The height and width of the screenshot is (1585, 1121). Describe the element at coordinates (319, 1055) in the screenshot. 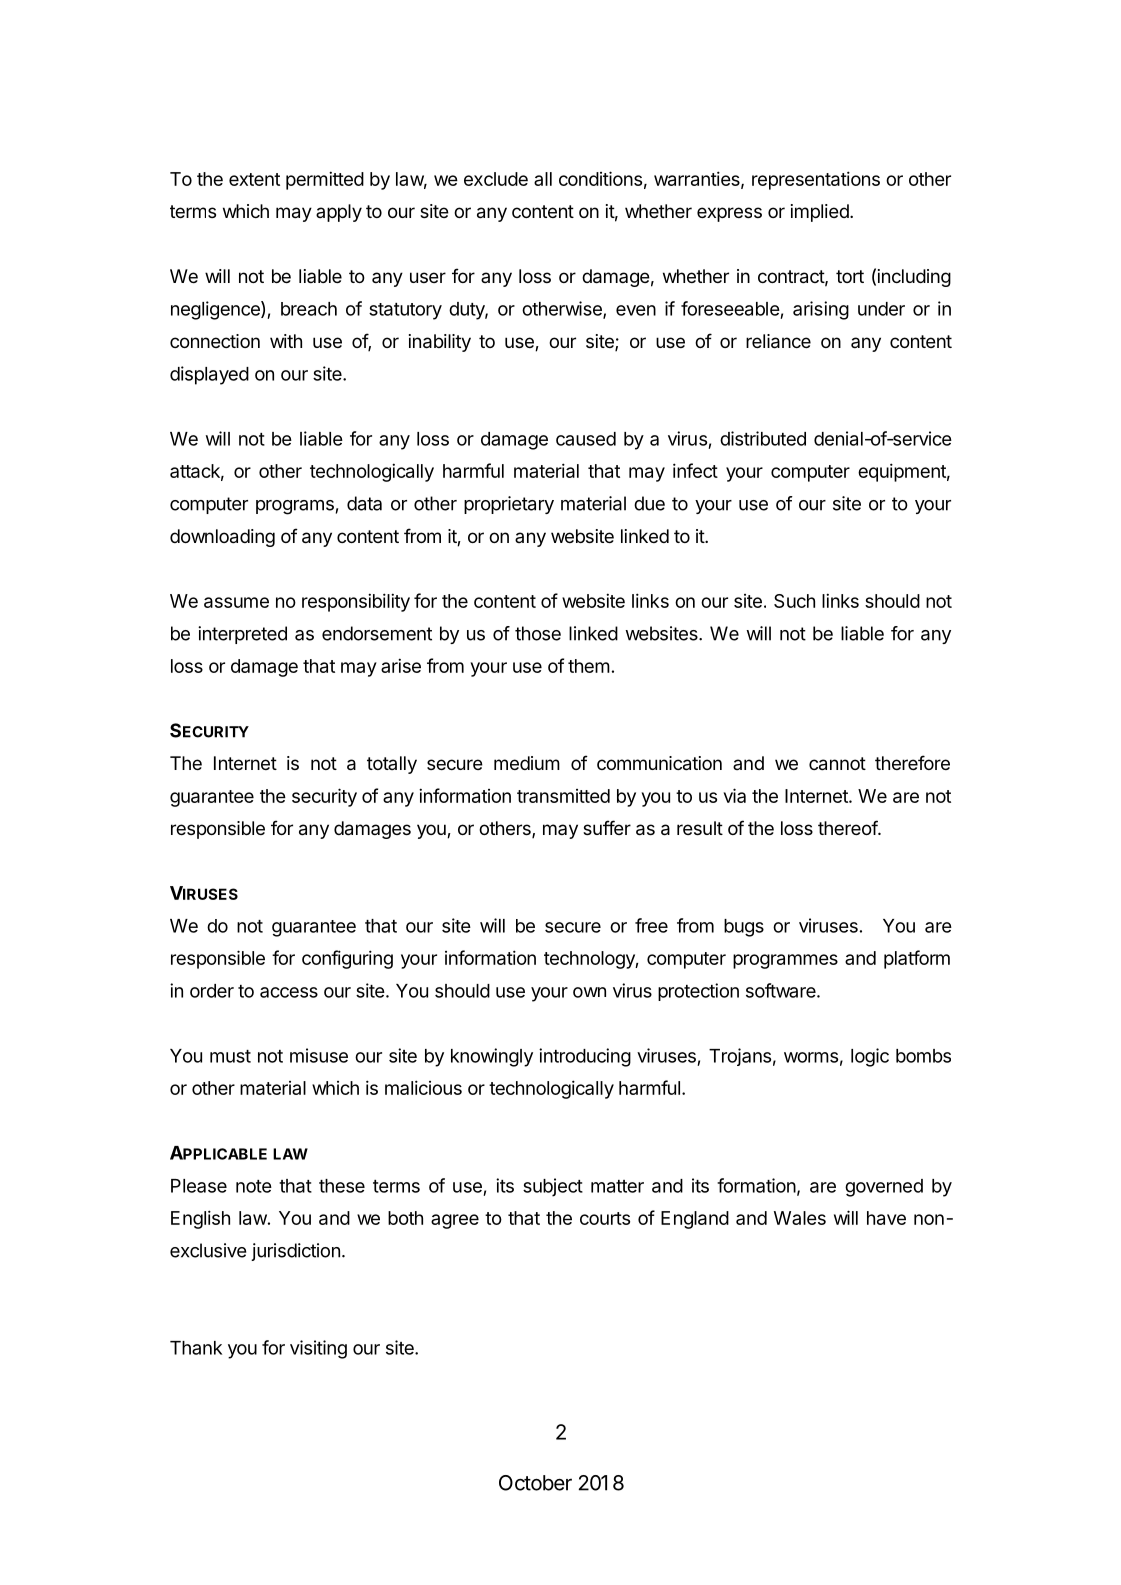

I see `misuse` at that location.
